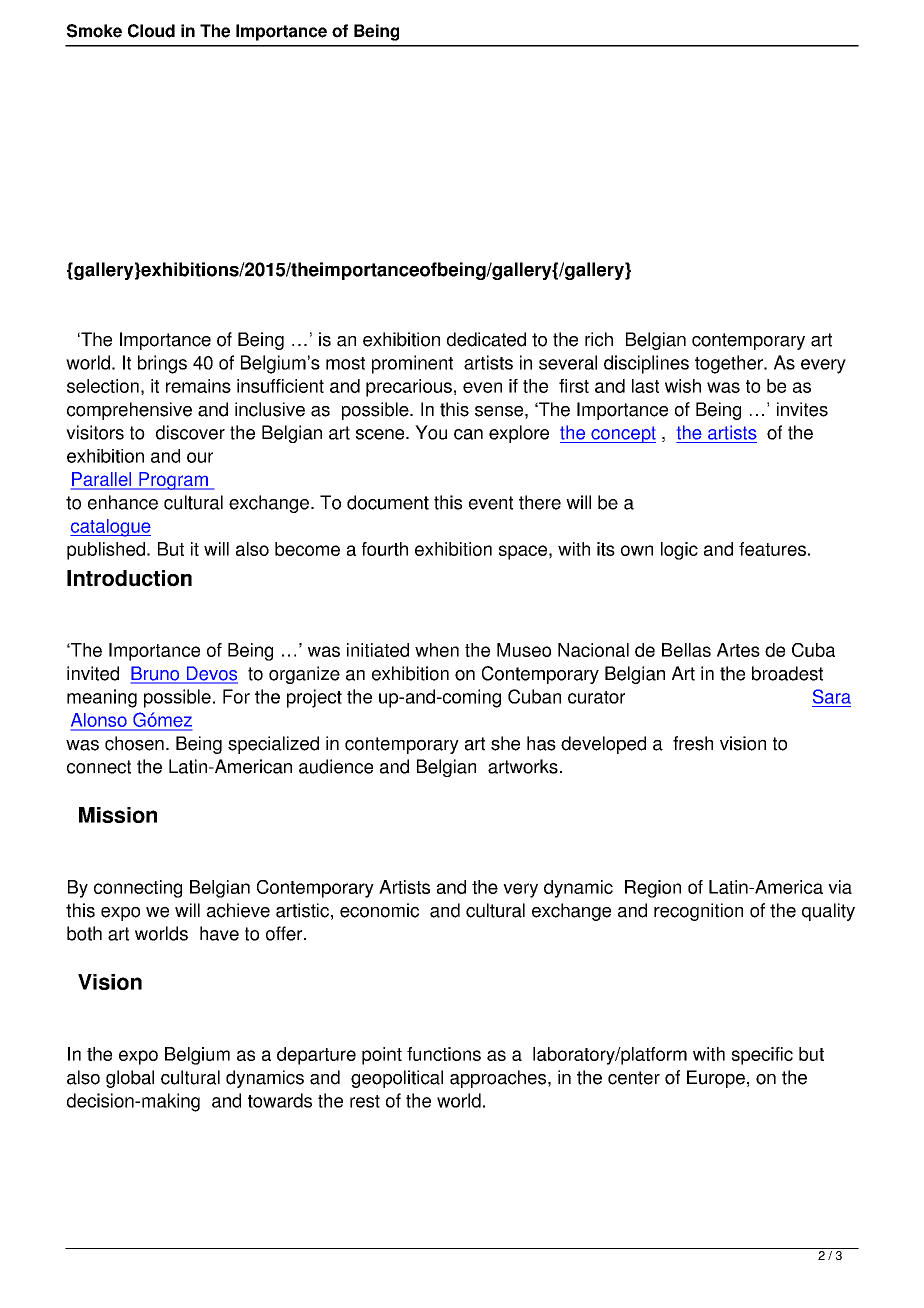 The width and height of the screenshot is (924, 1308). I want to click on Cloud, so click(151, 31).
